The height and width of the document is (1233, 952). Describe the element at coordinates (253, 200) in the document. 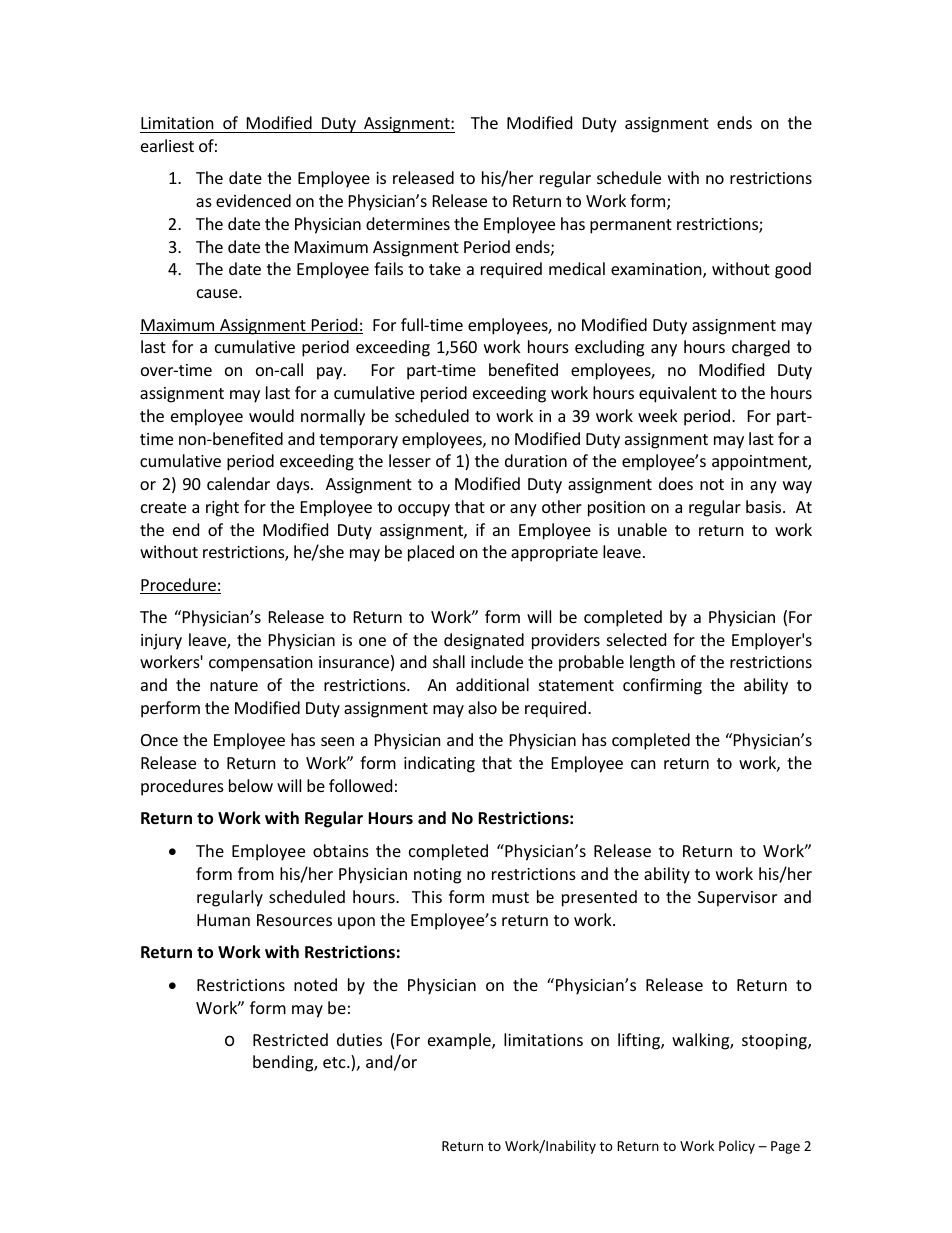

I see `evidenced` at that location.
